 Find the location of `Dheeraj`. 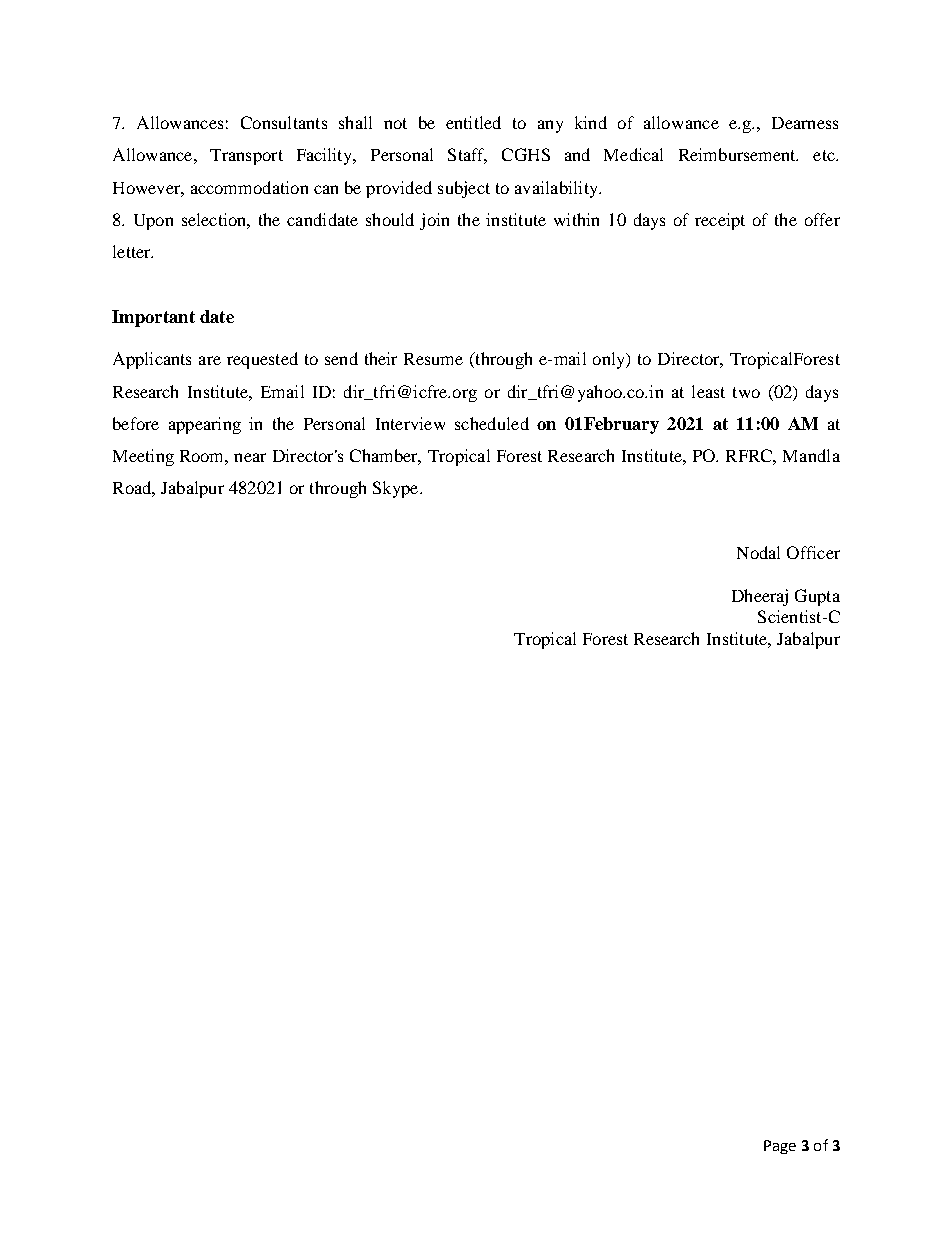

Dheeraj is located at coordinates (760, 597).
